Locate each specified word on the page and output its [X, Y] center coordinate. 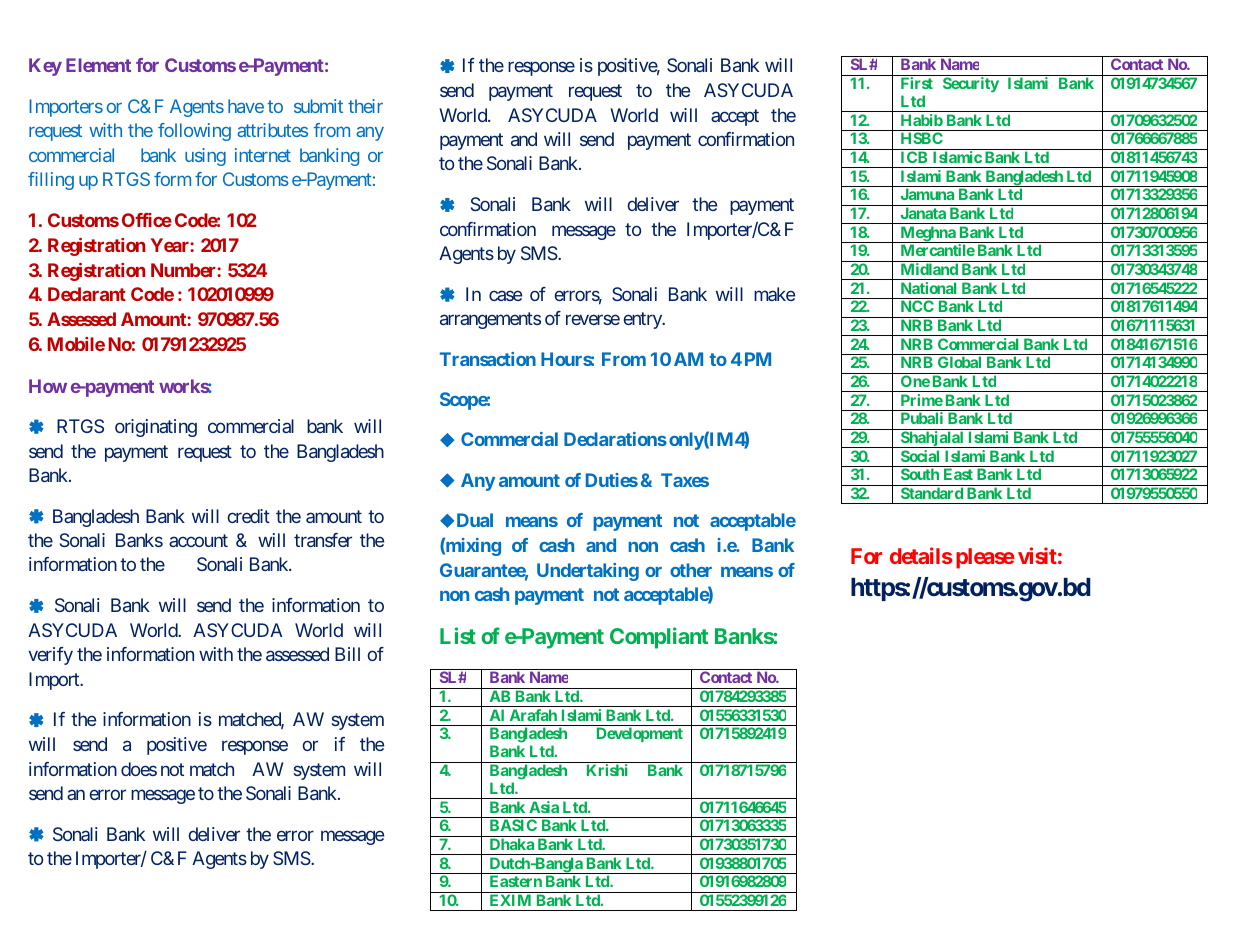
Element [98, 65]
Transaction [488, 359]
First [917, 83]
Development [640, 734]
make [774, 294]
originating [156, 428]
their [365, 106]
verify [50, 656]
